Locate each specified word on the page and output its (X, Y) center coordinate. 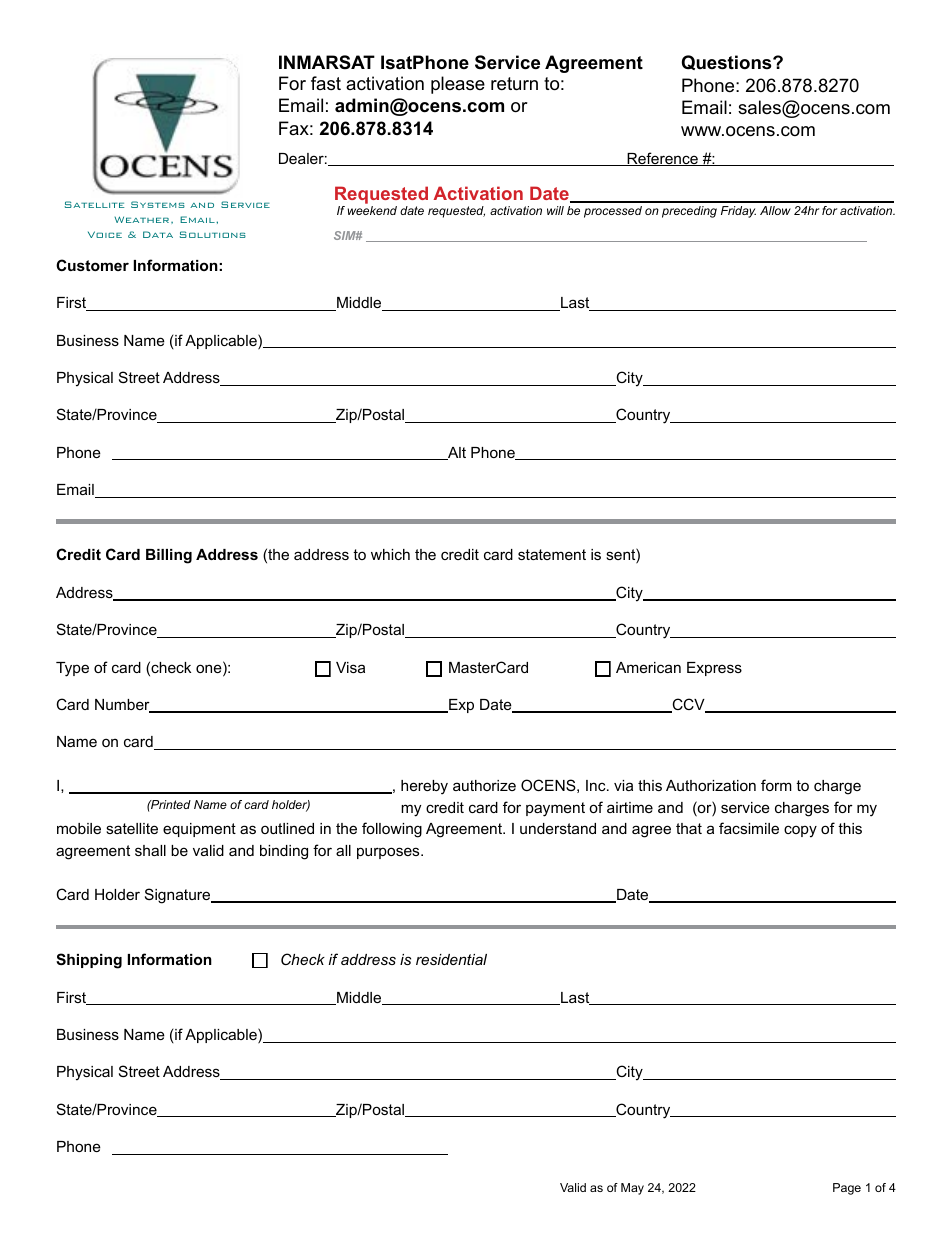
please (458, 85)
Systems (158, 204)
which (390, 554)
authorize (484, 785)
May (632, 1189)
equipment (199, 830)
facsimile (749, 828)
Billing (169, 556)
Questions (728, 62)
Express (714, 669)
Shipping (89, 961)
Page (847, 1189)
